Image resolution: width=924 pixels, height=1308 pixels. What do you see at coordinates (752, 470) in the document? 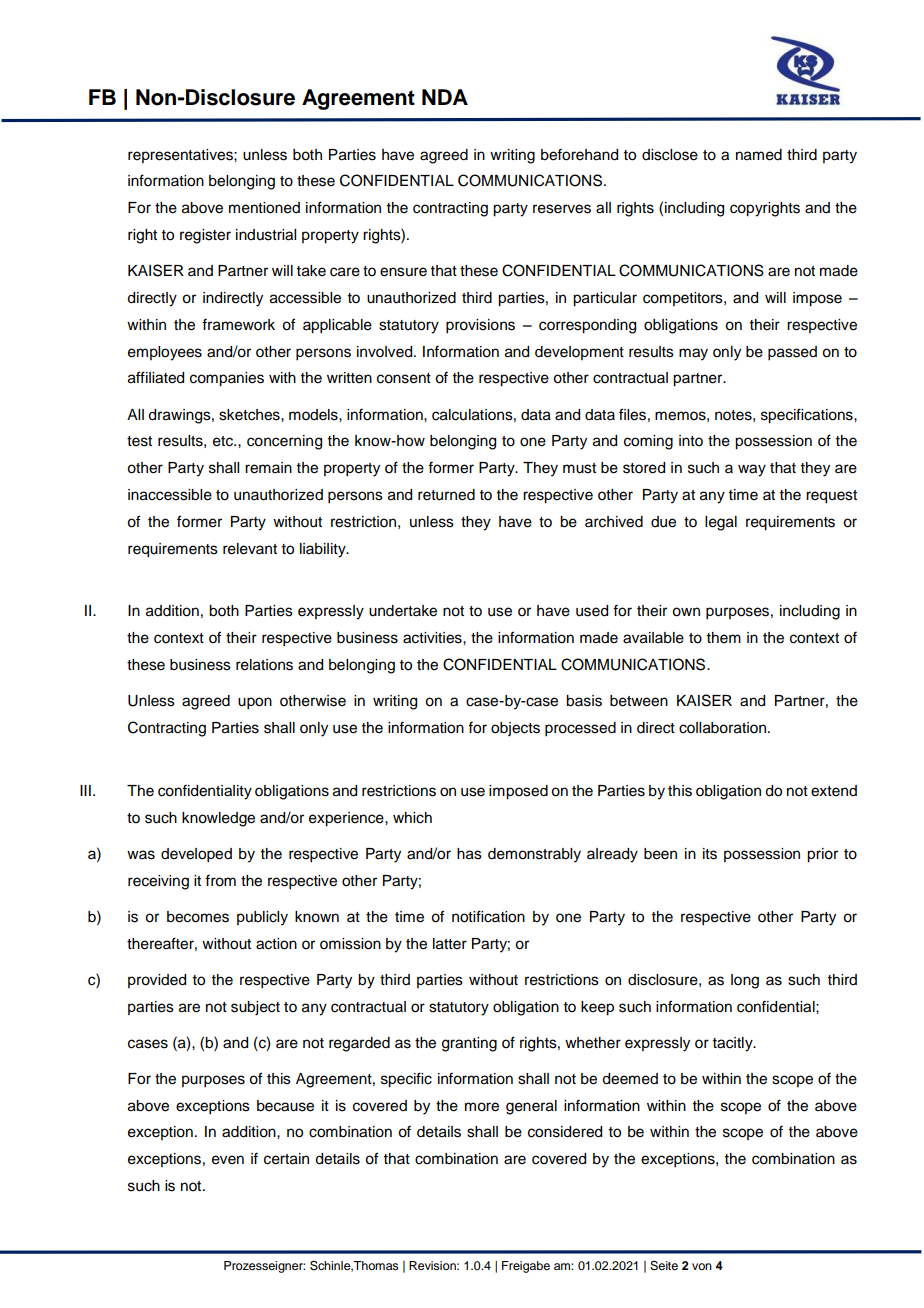
I see `way` at bounding box center [752, 470].
